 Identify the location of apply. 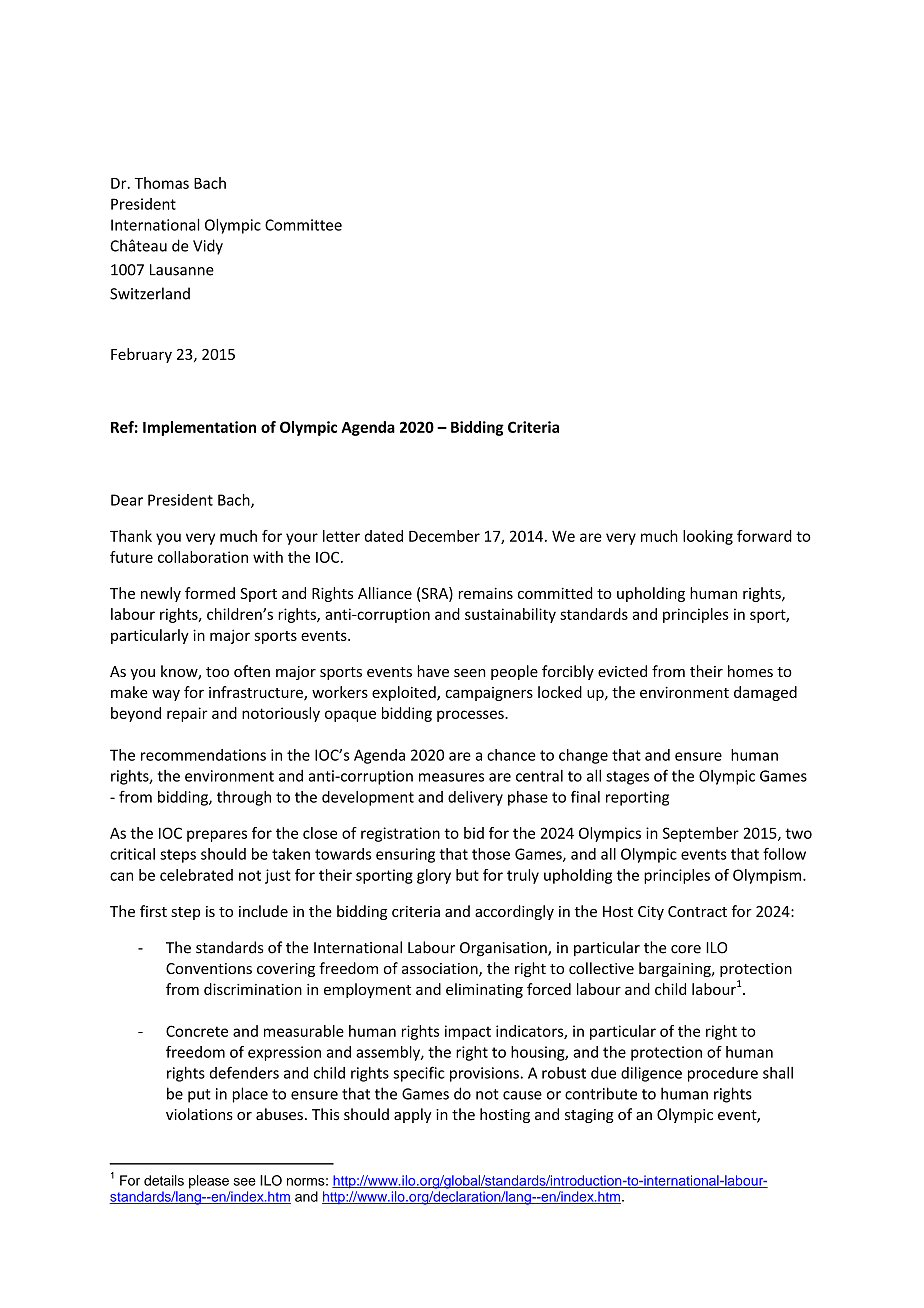
(413, 1115).
